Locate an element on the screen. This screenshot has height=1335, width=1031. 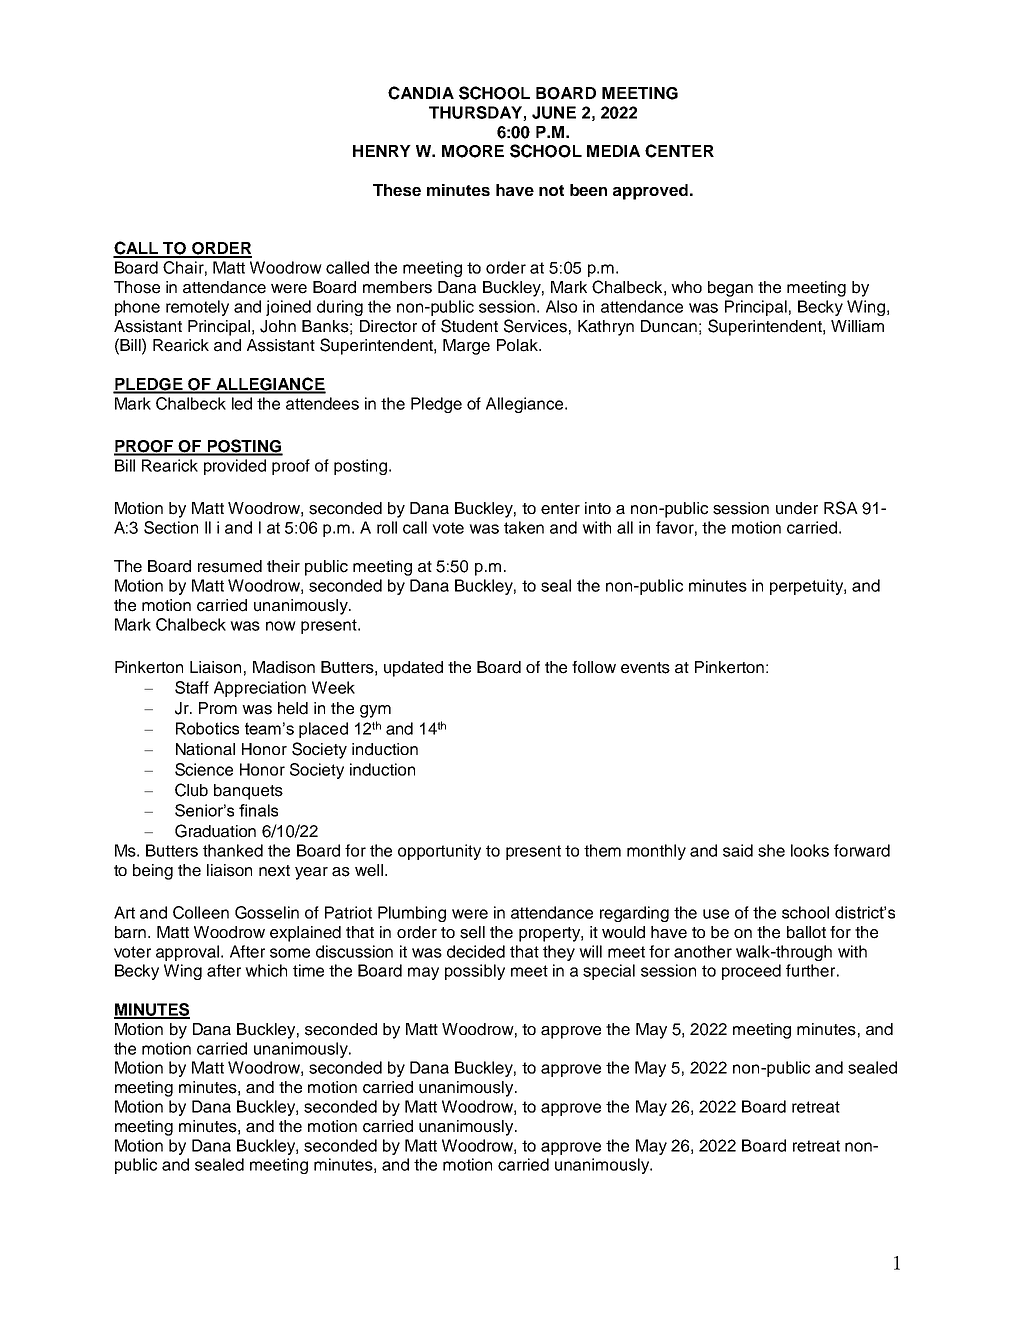
HENRY is located at coordinates (382, 151).
